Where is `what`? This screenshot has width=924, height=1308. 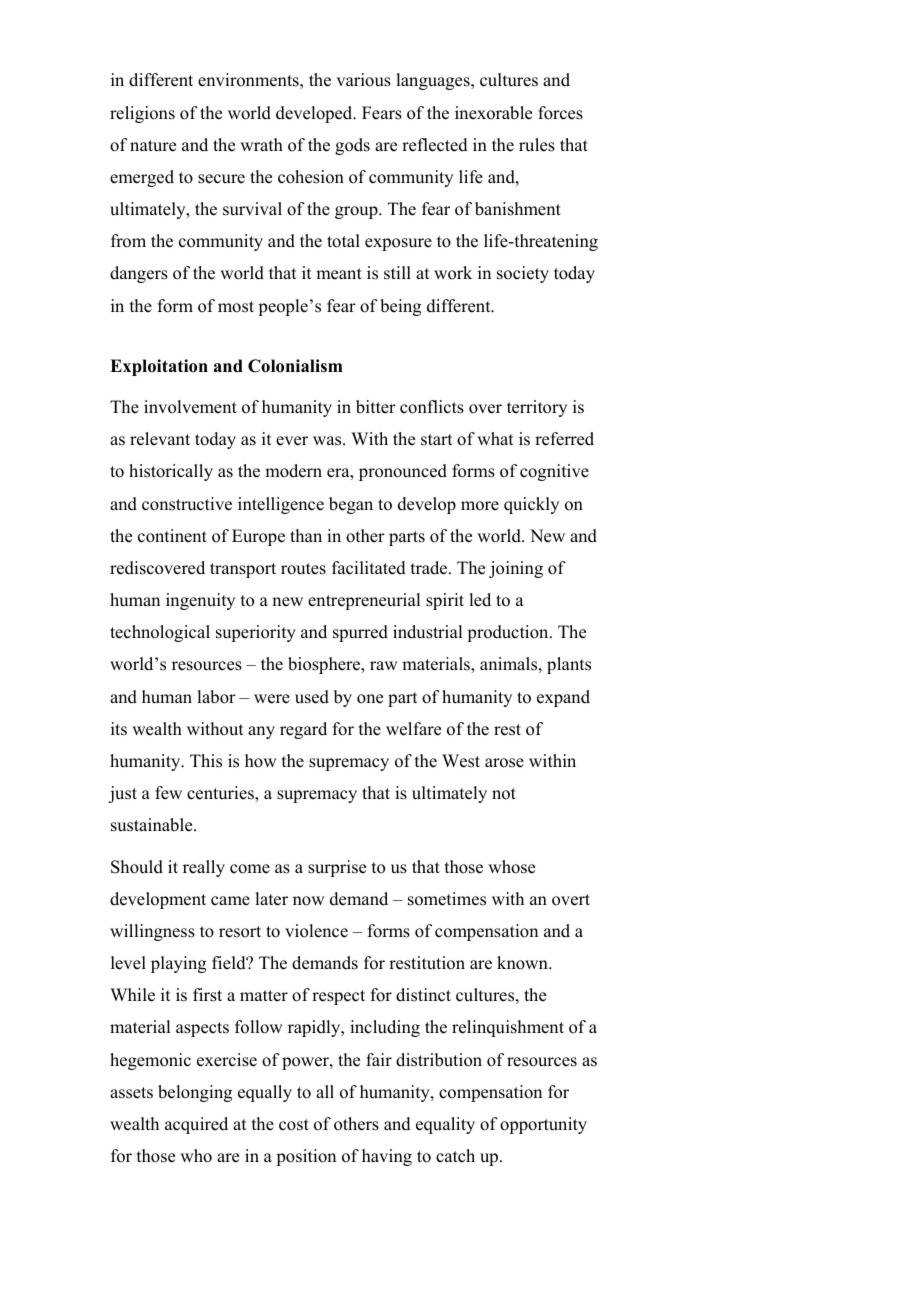 what is located at coordinates (495, 438).
